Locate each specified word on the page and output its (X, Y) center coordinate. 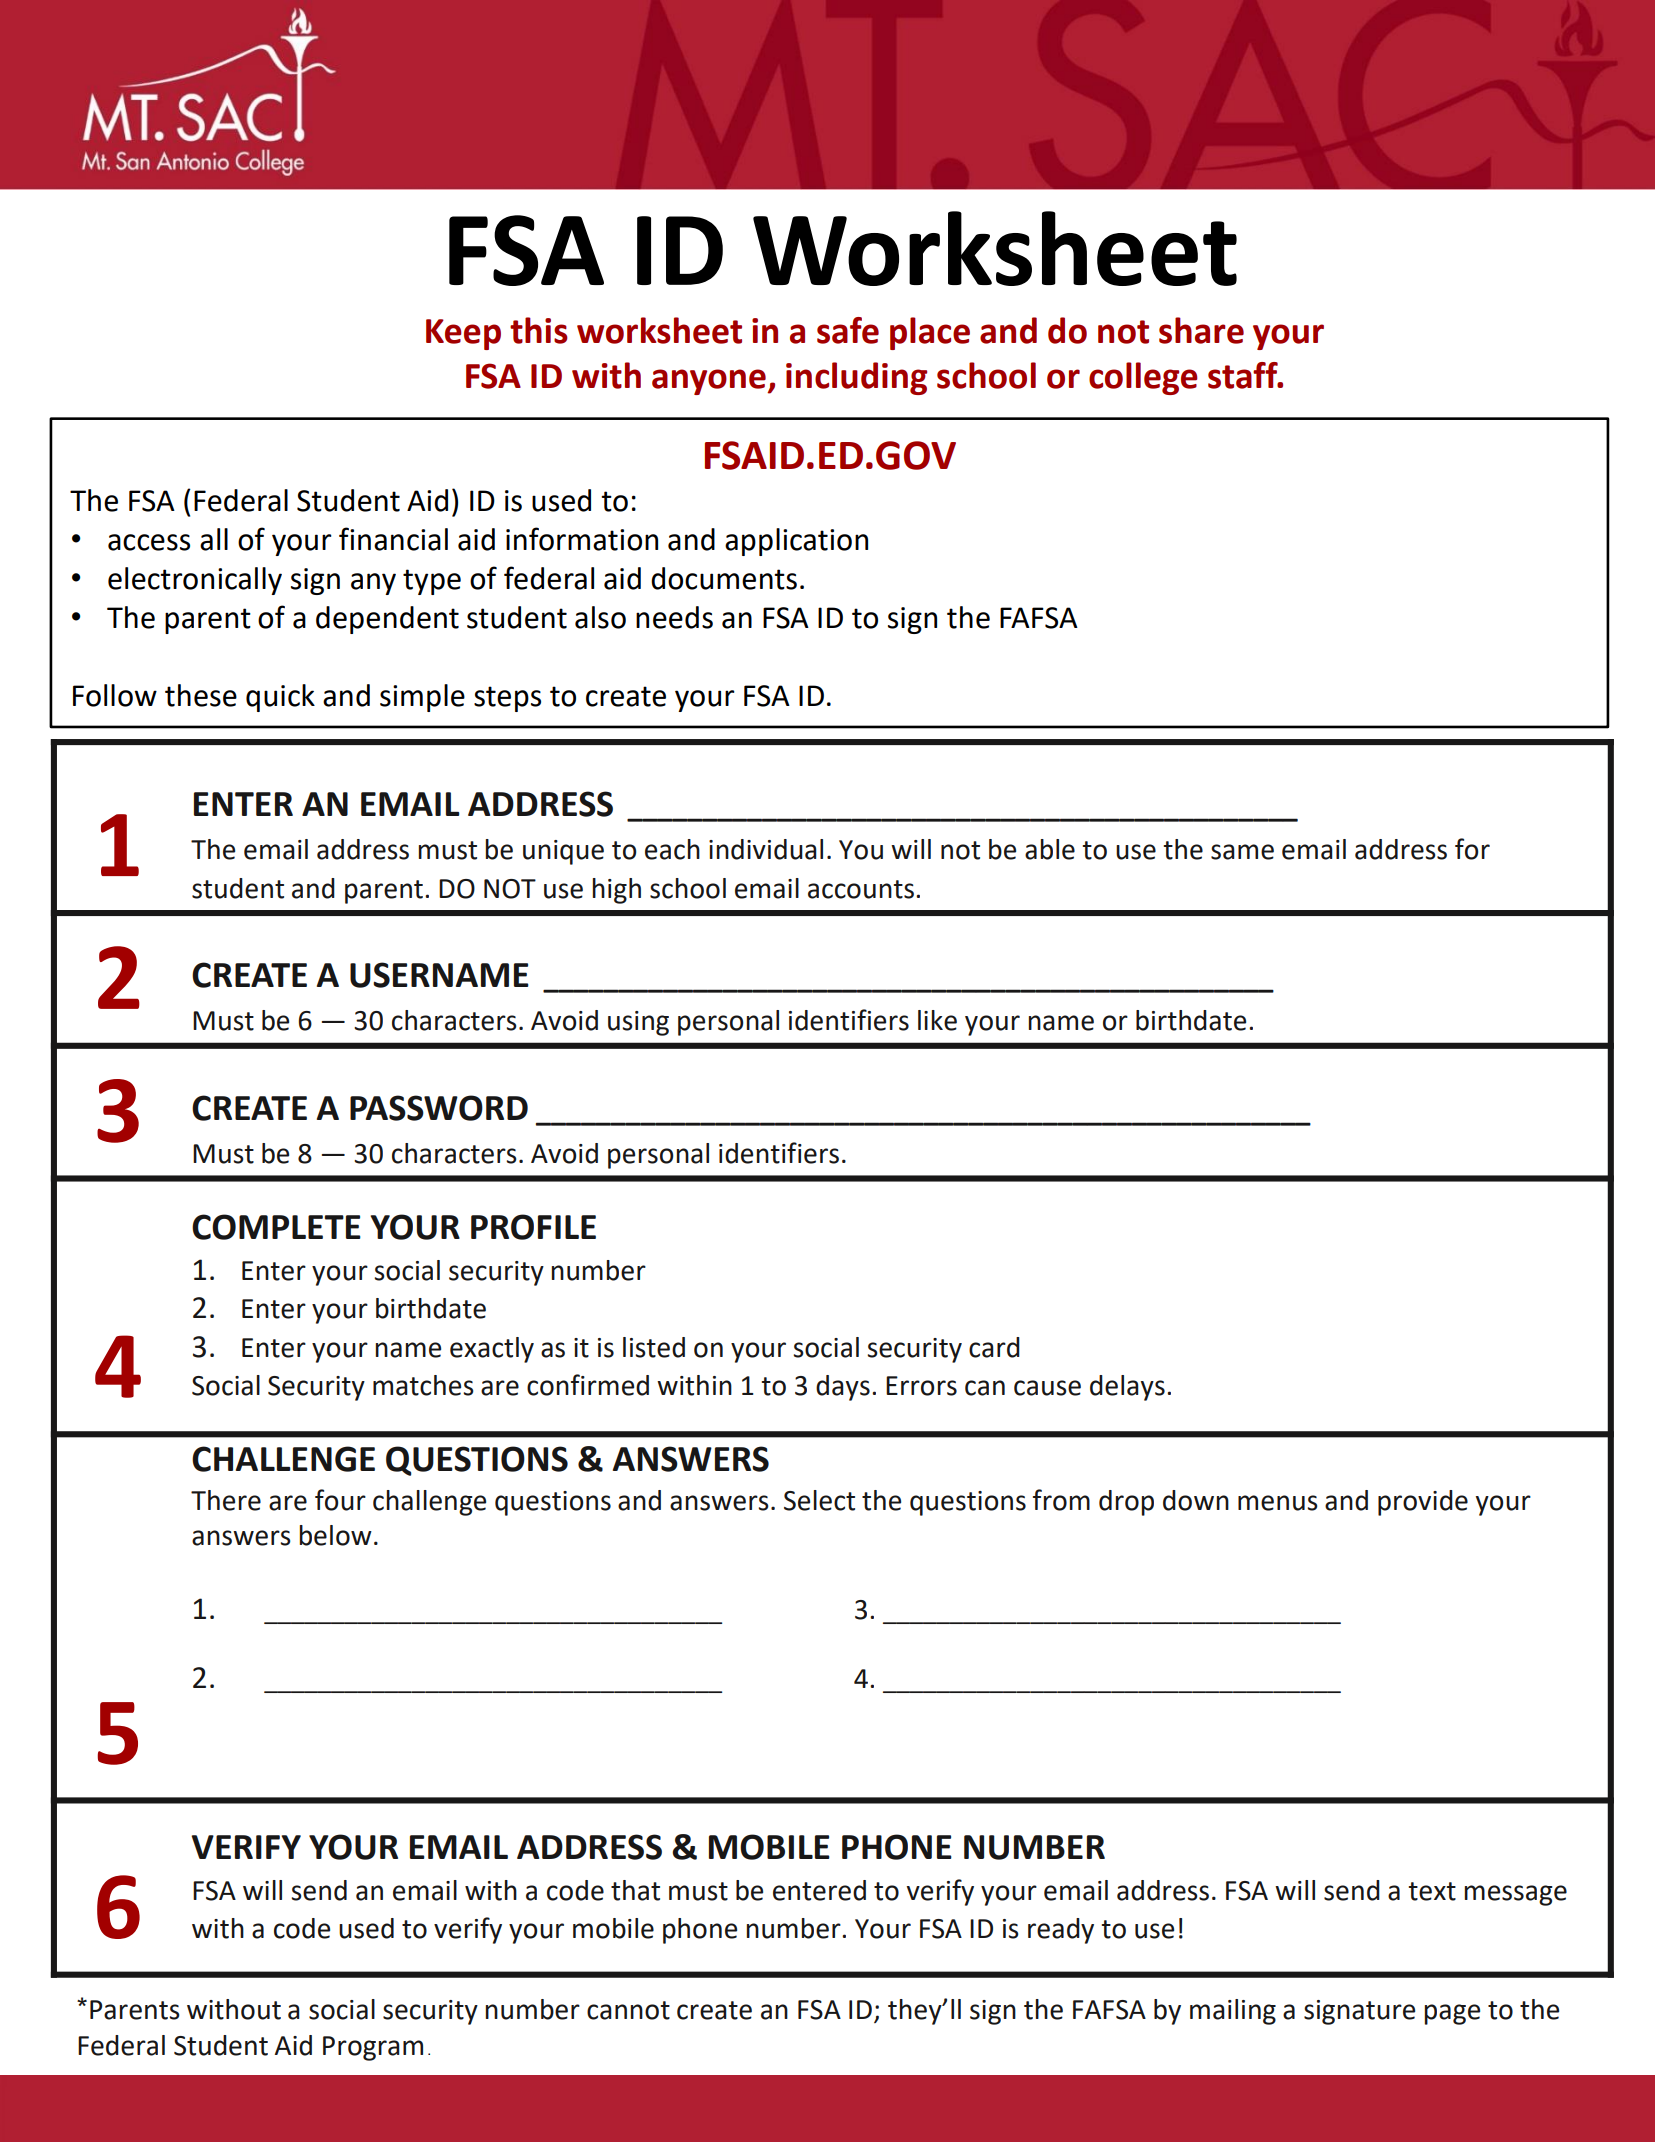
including (856, 378)
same (1242, 852)
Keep (463, 334)
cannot (628, 2010)
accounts (861, 889)
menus (1278, 1503)
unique (563, 852)
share (1201, 330)
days (843, 1388)
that (635, 1890)
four (340, 1500)
